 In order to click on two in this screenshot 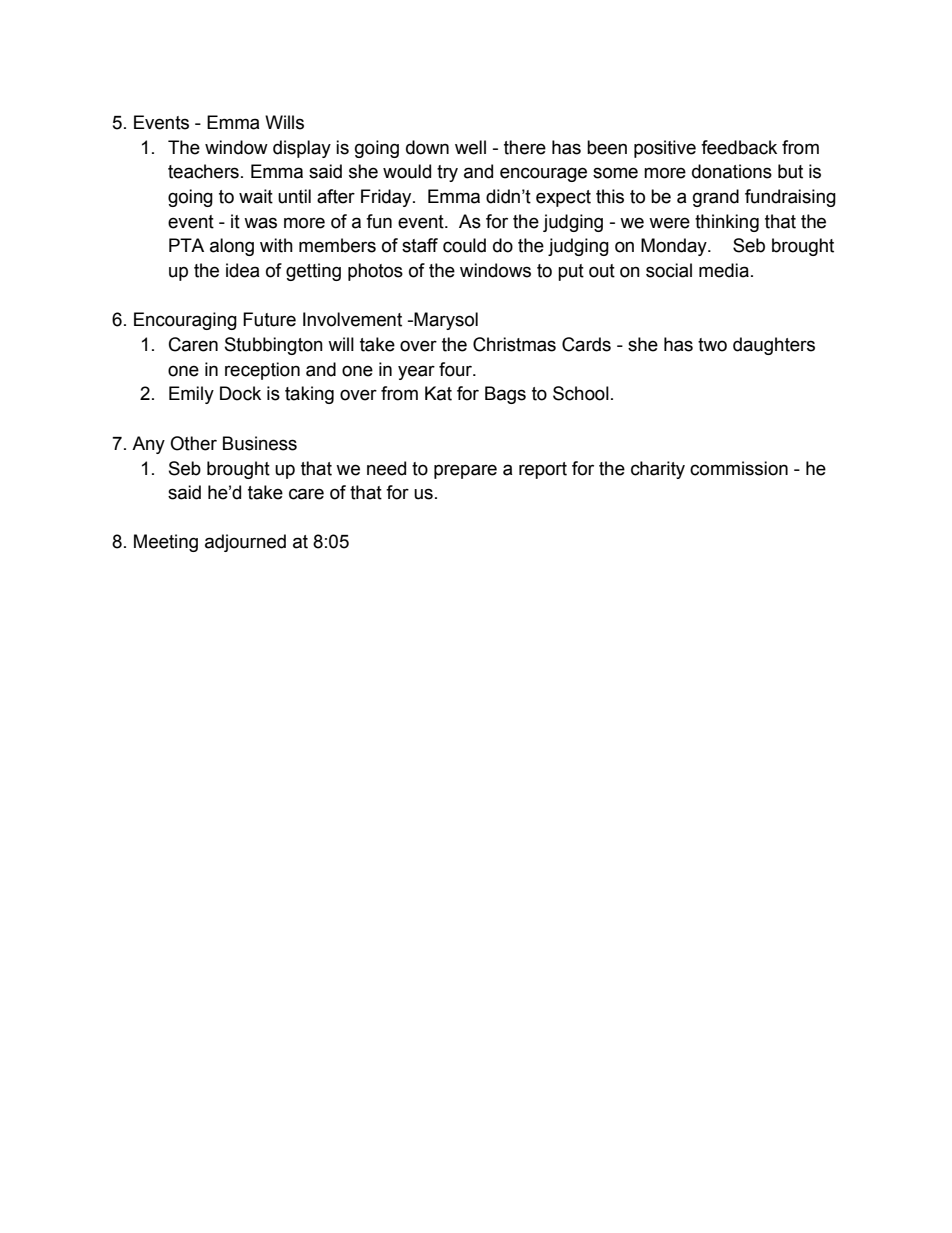, I will do `click(712, 345)`.
